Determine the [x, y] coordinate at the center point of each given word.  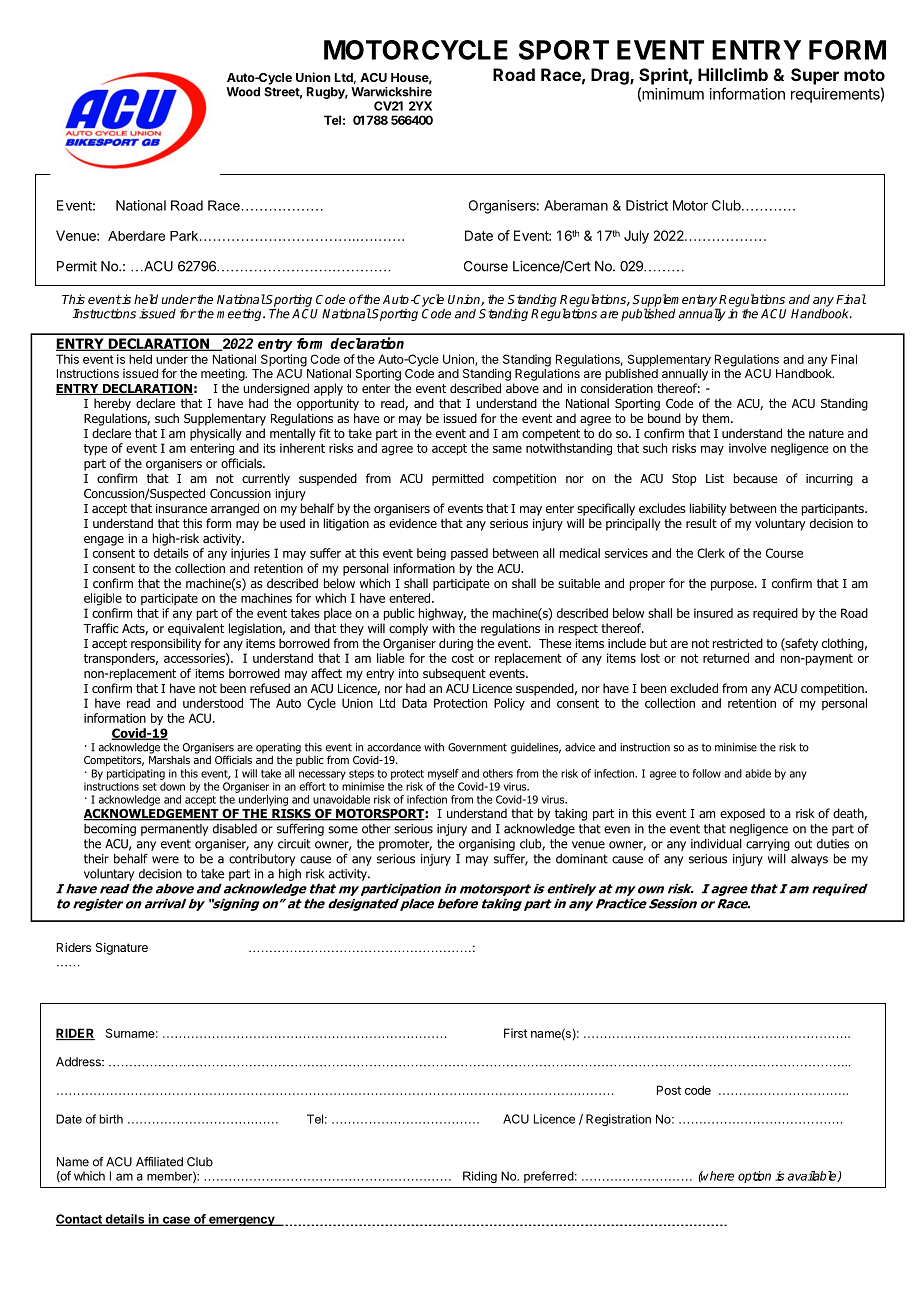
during [456, 644]
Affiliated [159, 1162]
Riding [480, 1177]
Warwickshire [391, 92]
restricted [738, 643]
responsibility [166, 644]
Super [815, 76]
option [754, 1177]
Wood [243, 92]
